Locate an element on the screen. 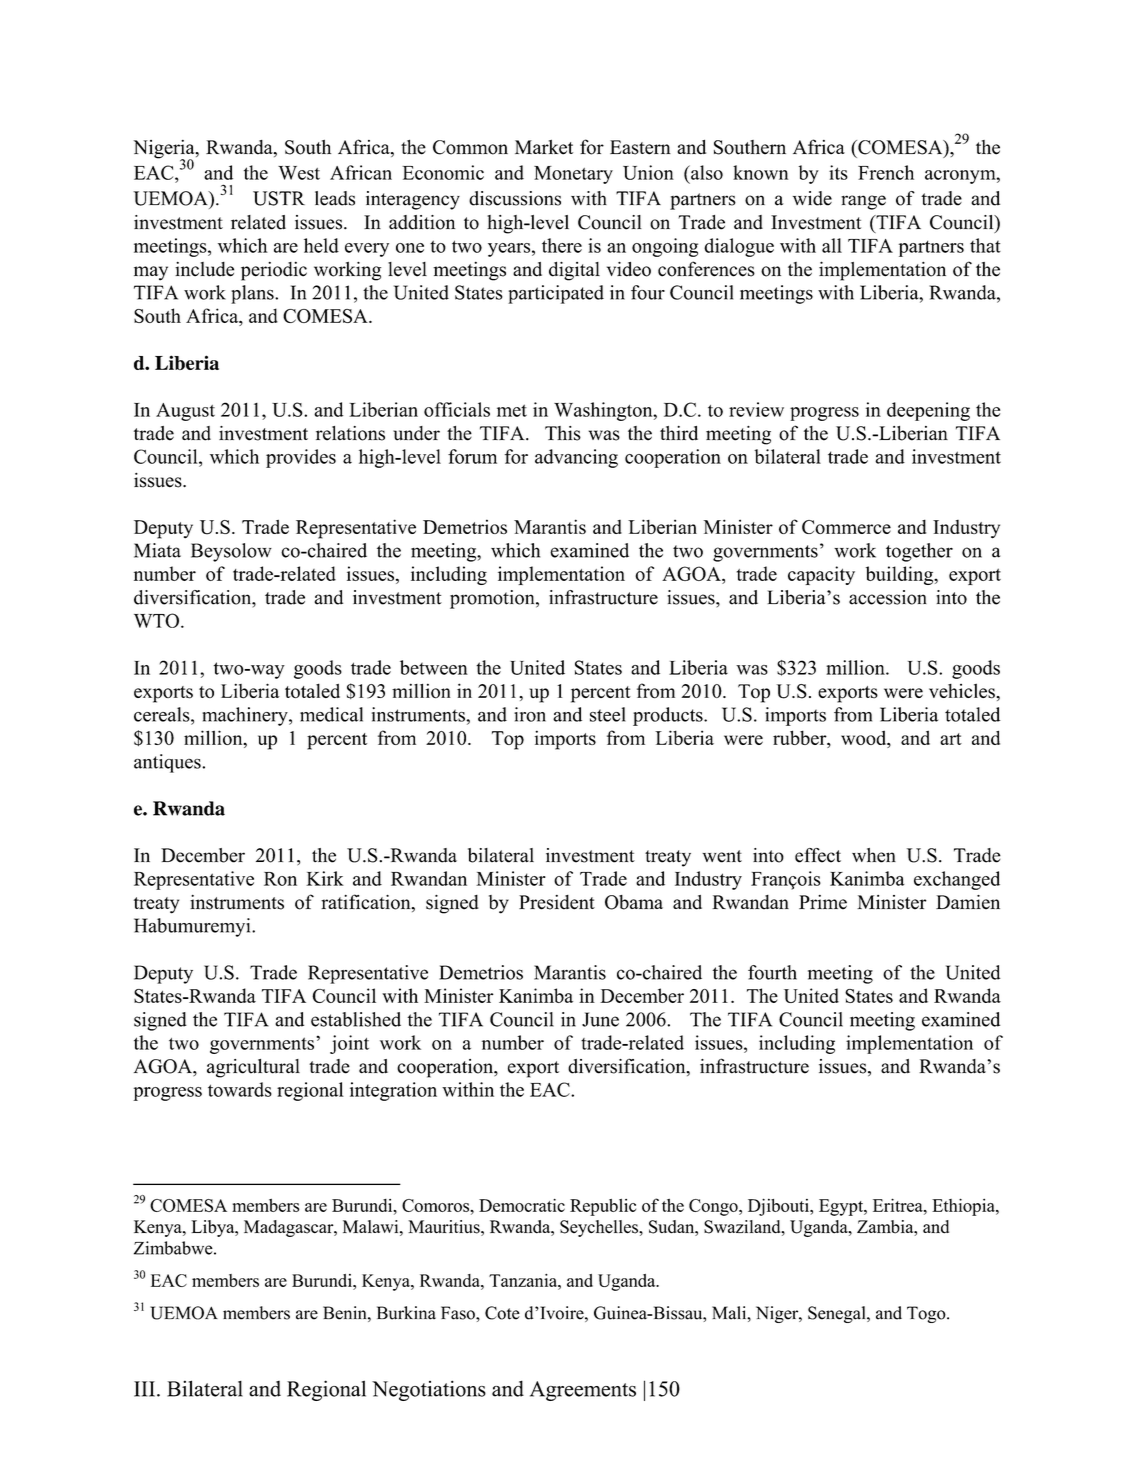 The image size is (1134, 1468). Togo is located at coordinates (927, 1314).
